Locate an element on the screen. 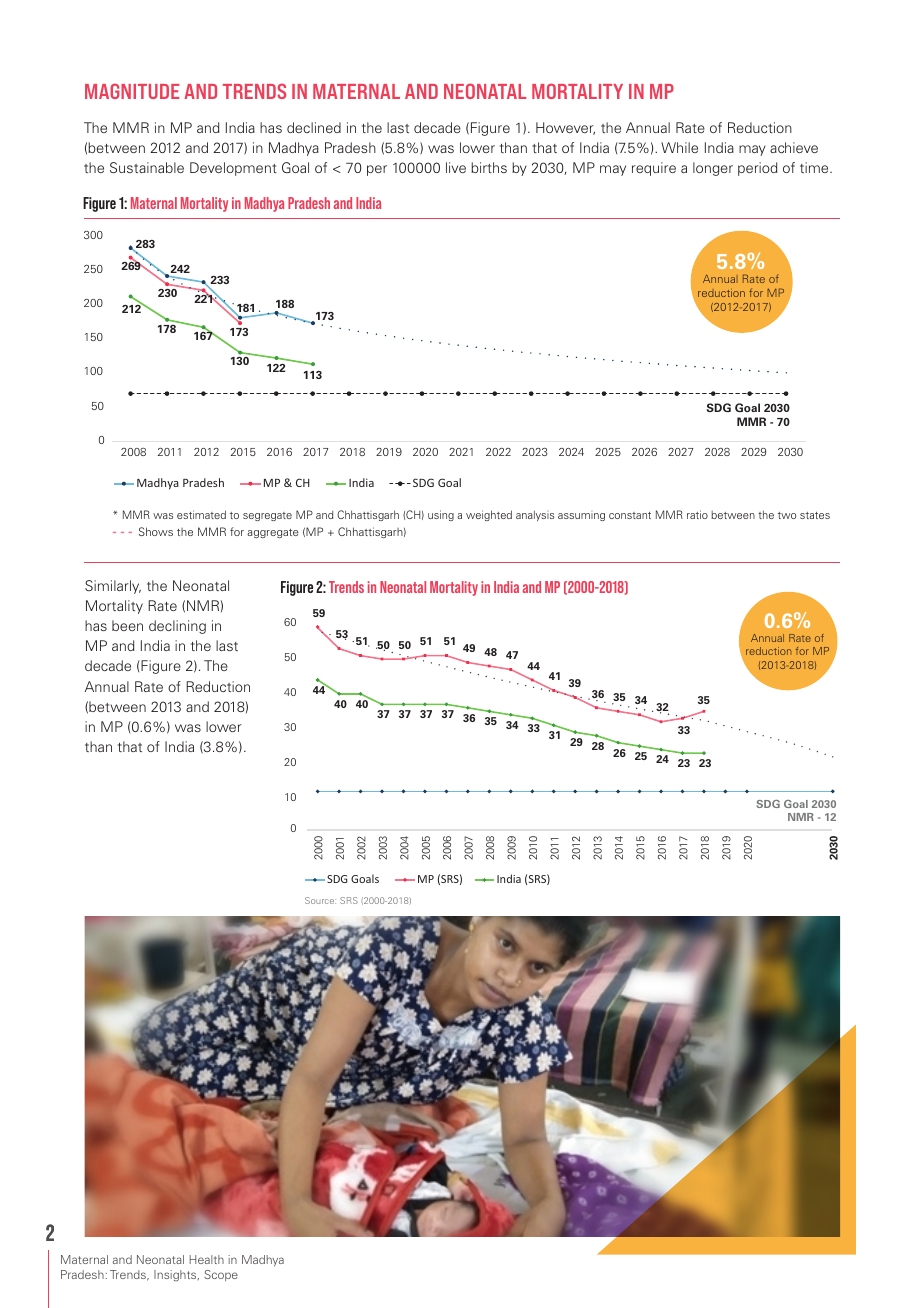 Image resolution: width=924 pixels, height=1308 pixels. ratio is located at coordinates (697, 514).
